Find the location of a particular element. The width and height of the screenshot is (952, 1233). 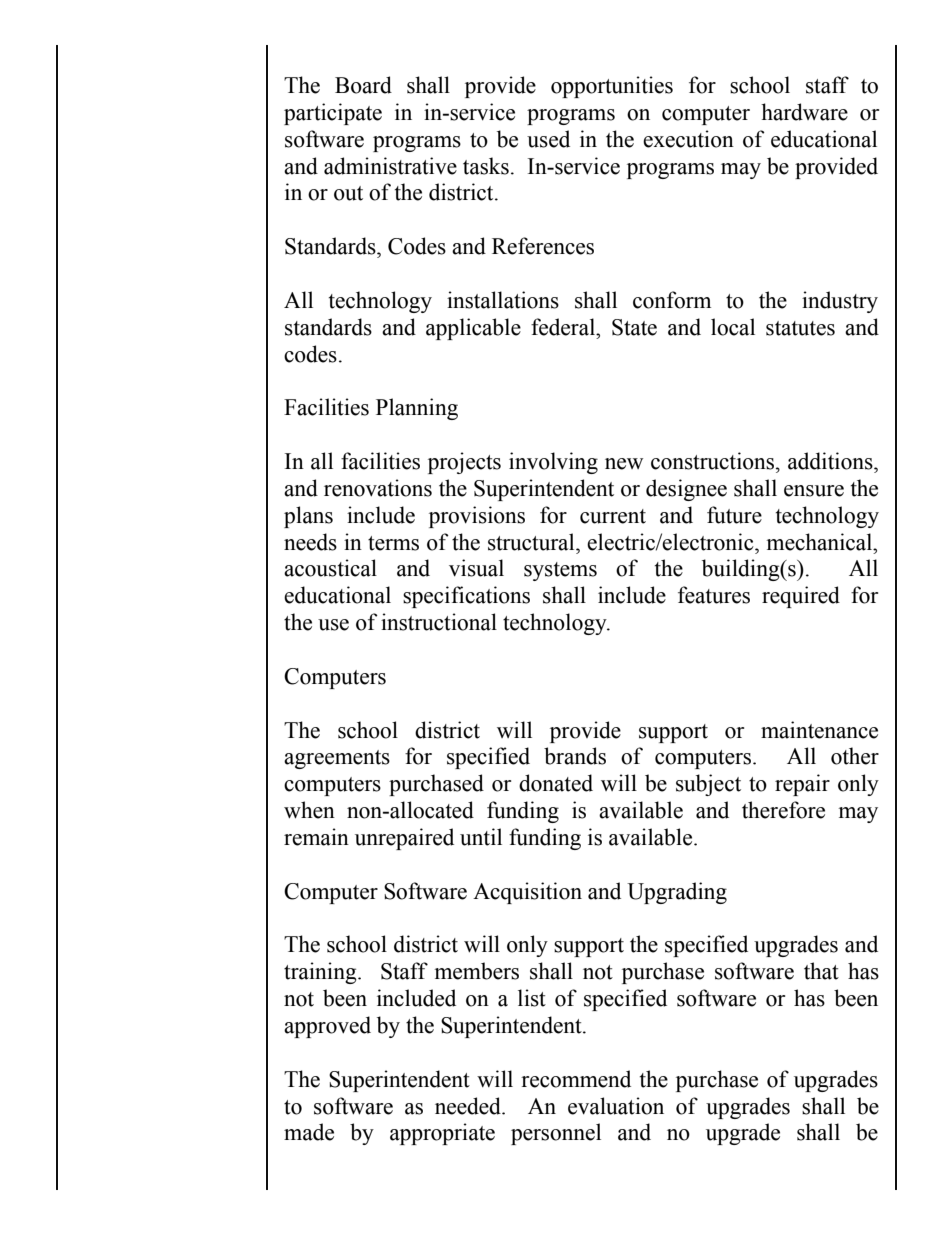

therefore is located at coordinates (783, 810).
